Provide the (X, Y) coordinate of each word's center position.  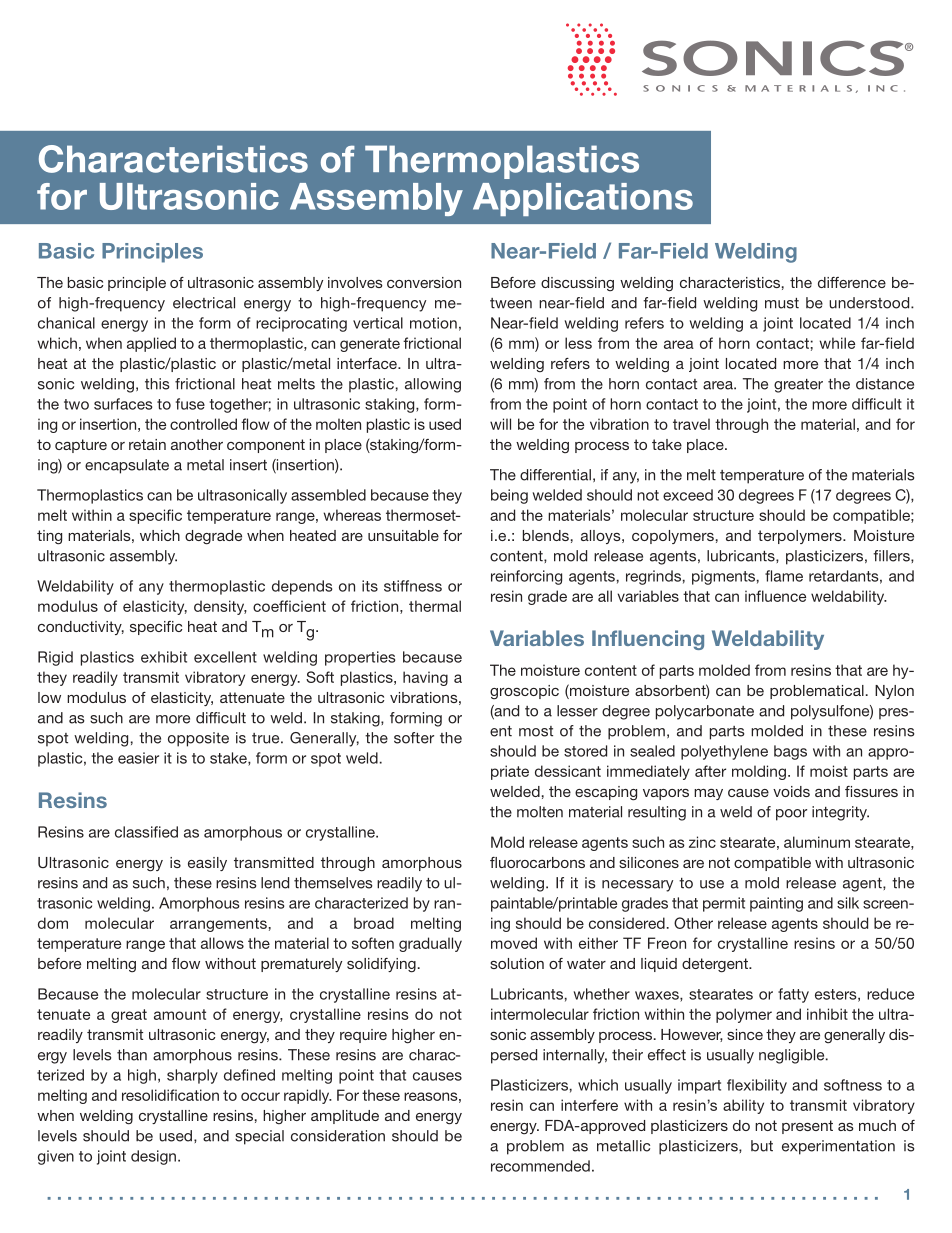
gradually (430, 944)
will (500, 424)
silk (848, 903)
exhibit (164, 657)
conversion (424, 282)
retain (147, 444)
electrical (204, 303)
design (153, 1157)
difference (852, 282)
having (425, 678)
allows (222, 943)
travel (691, 424)
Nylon (894, 692)
